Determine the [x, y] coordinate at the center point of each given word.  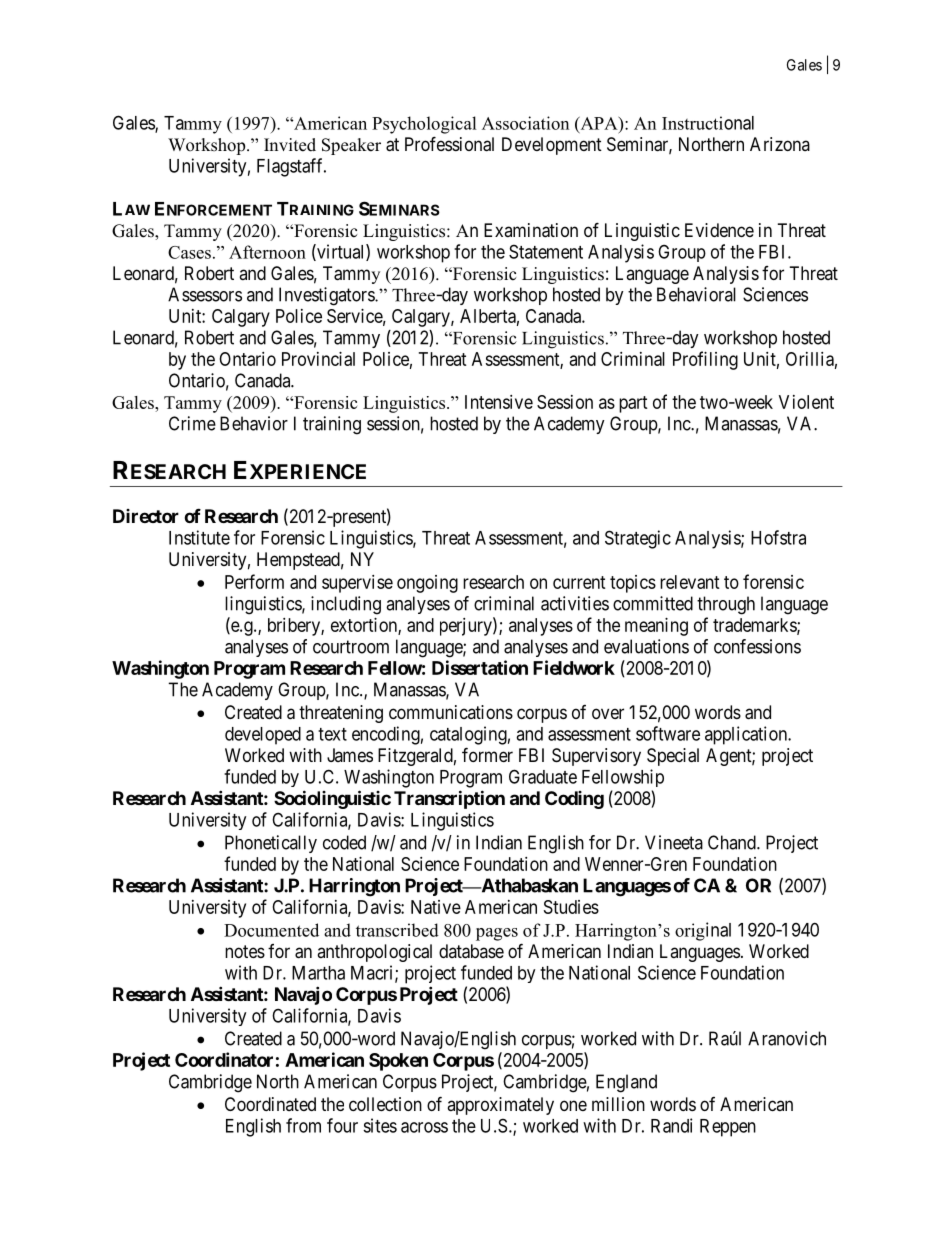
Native [436, 907]
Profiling [705, 360]
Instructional [708, 123]
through [726, 605]
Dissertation [480, 667]
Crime [192, 423]
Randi [671, 1125]
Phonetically [271, 844]
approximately [500, 1106]
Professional [449, 144]
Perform [254, 581]
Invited [290, 145]
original [703, 931]
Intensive [499, 402]
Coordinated [270, 1104]
